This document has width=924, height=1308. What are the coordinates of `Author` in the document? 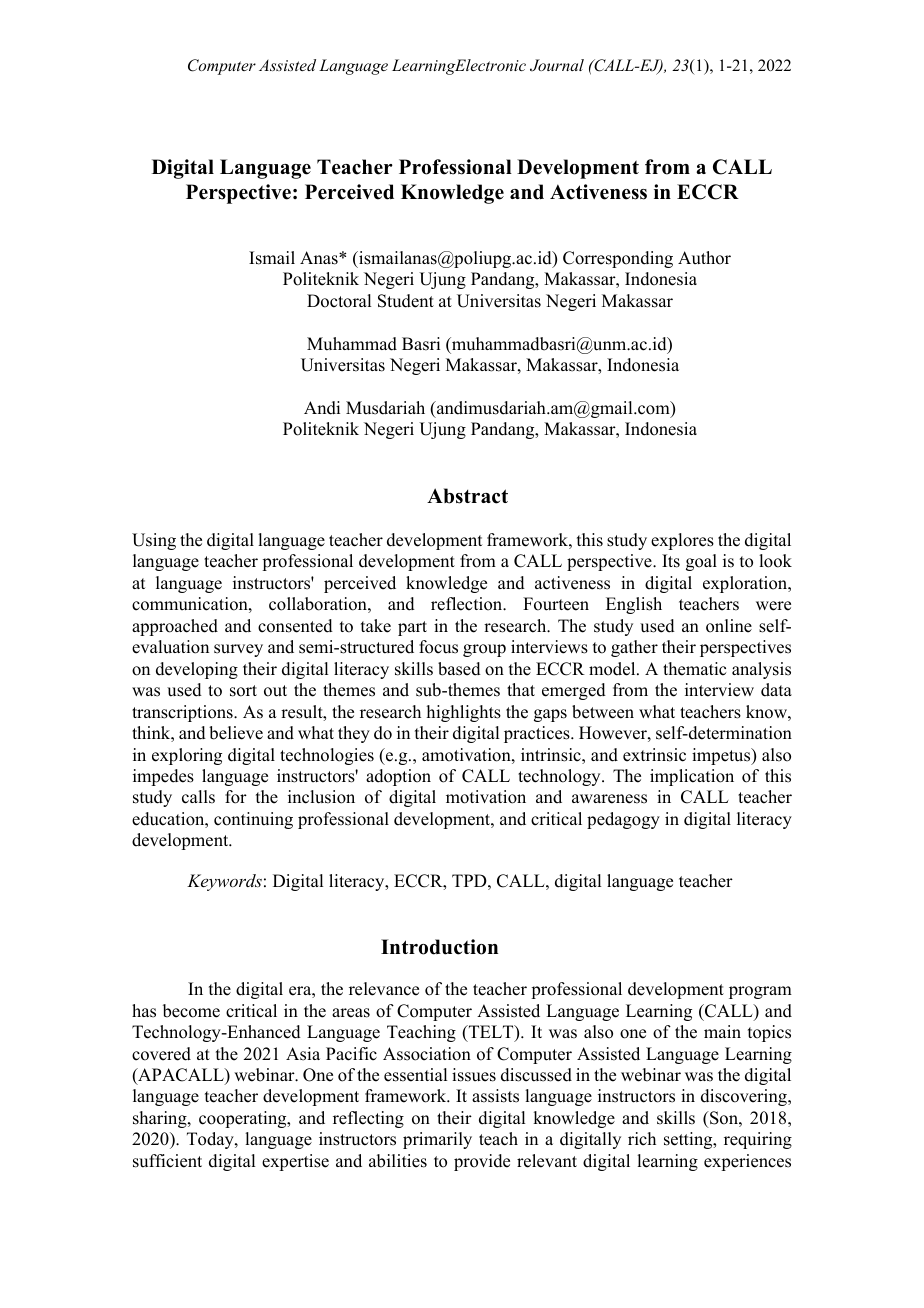 It's located at (704, 258).
